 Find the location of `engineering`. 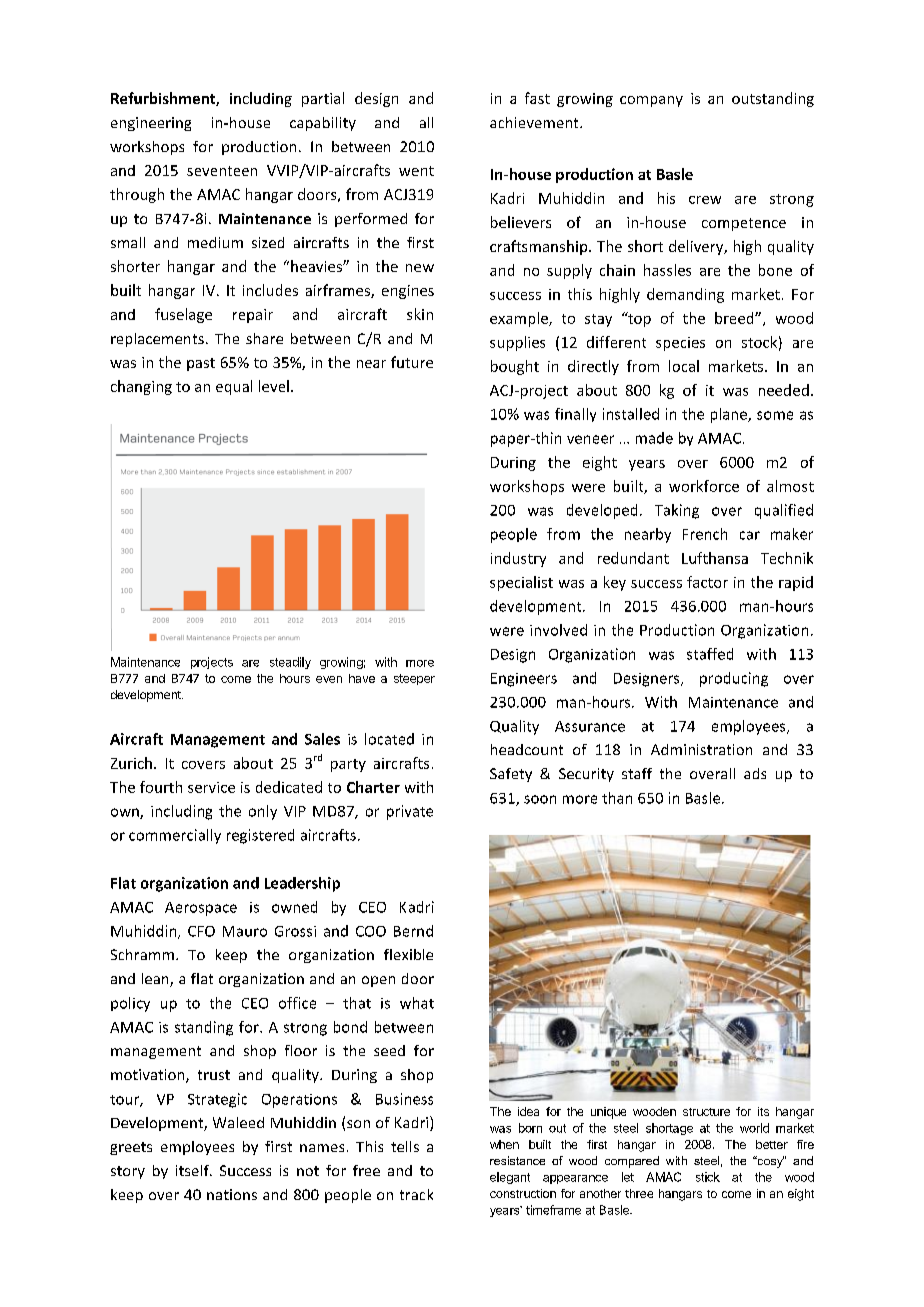

engineering is located at coordinates (151, 124).
